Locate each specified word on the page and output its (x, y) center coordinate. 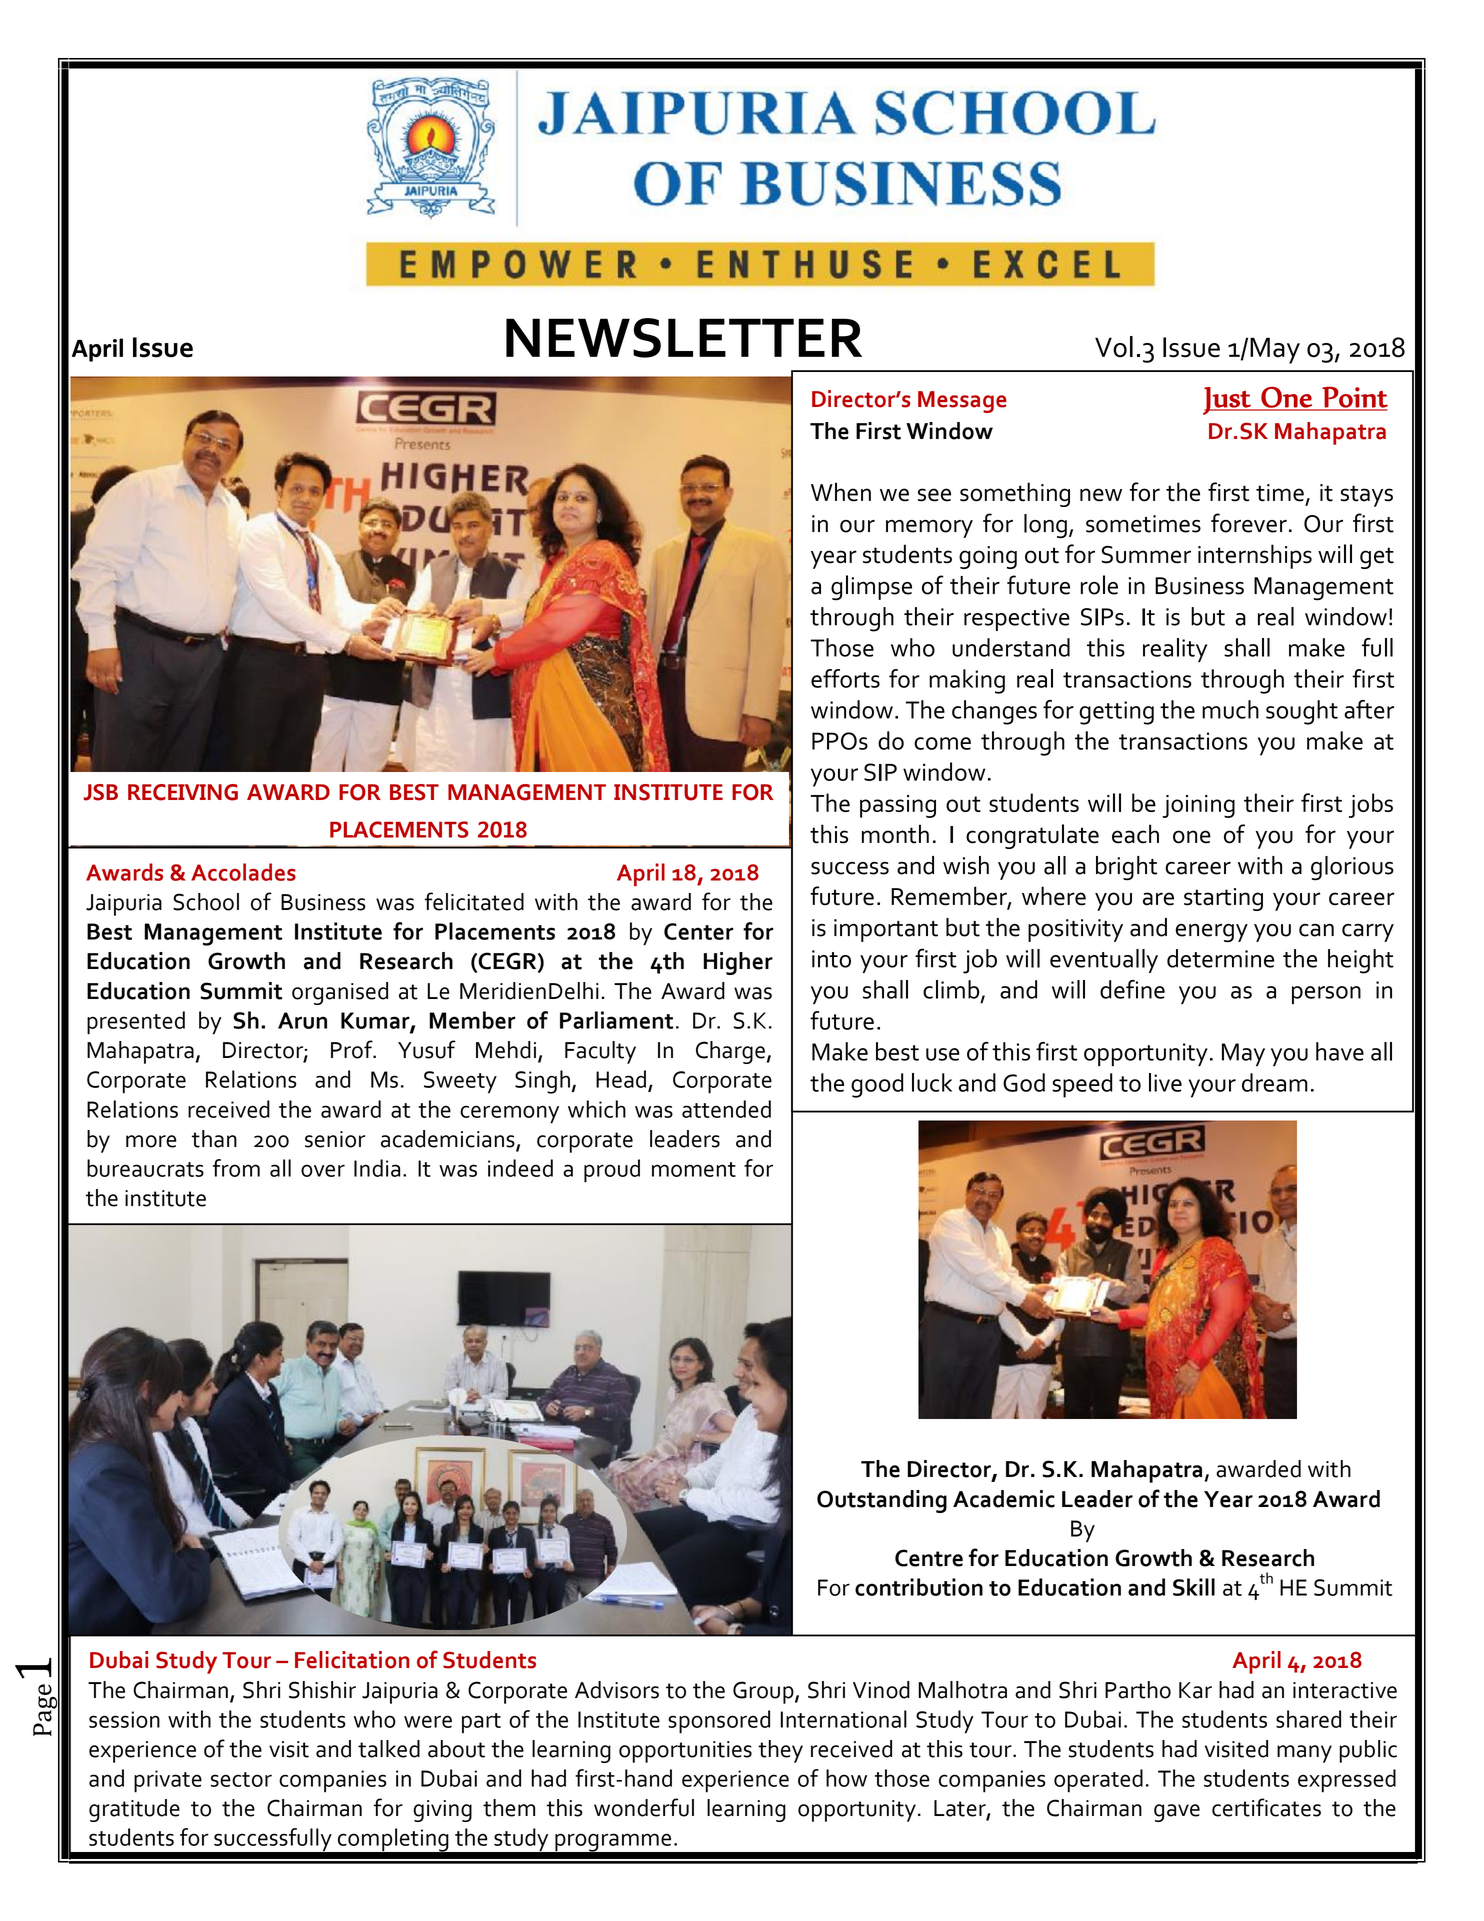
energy (1212, 933)
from (236, 1168)
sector (241, 1779)
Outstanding (882, 1501)
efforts (845, 678)
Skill (1194, 1587)
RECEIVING (183, 792)
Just (1228, 401)
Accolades (243, 872)
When (841, 492)
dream (1275, 1082)
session (124, 1719)
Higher (738, 963)
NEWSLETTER (684, 338)
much (1230, 709)
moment (694, 1169)
